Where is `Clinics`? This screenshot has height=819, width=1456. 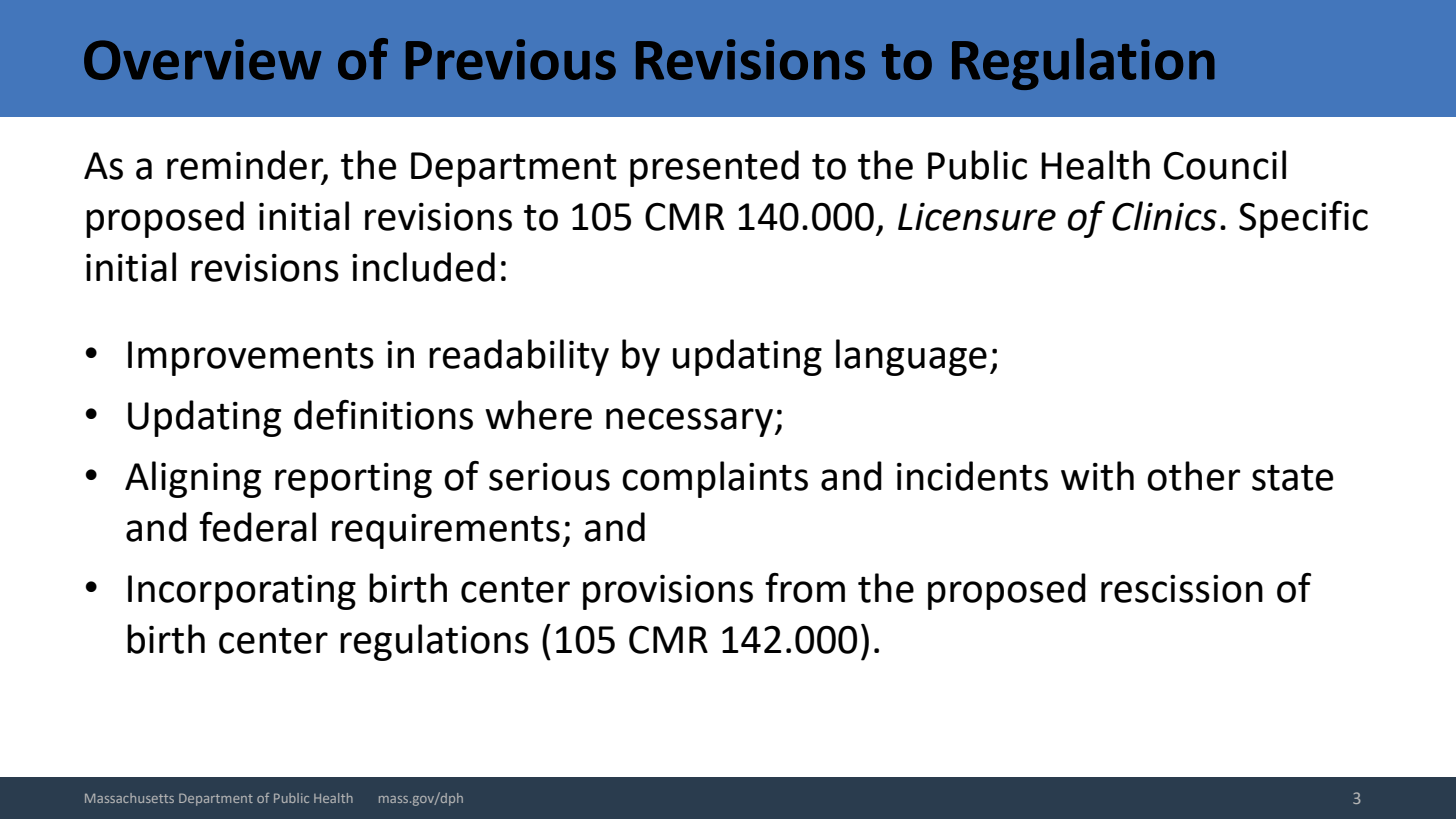
Clinics is located at coordinates (1164, 216).
